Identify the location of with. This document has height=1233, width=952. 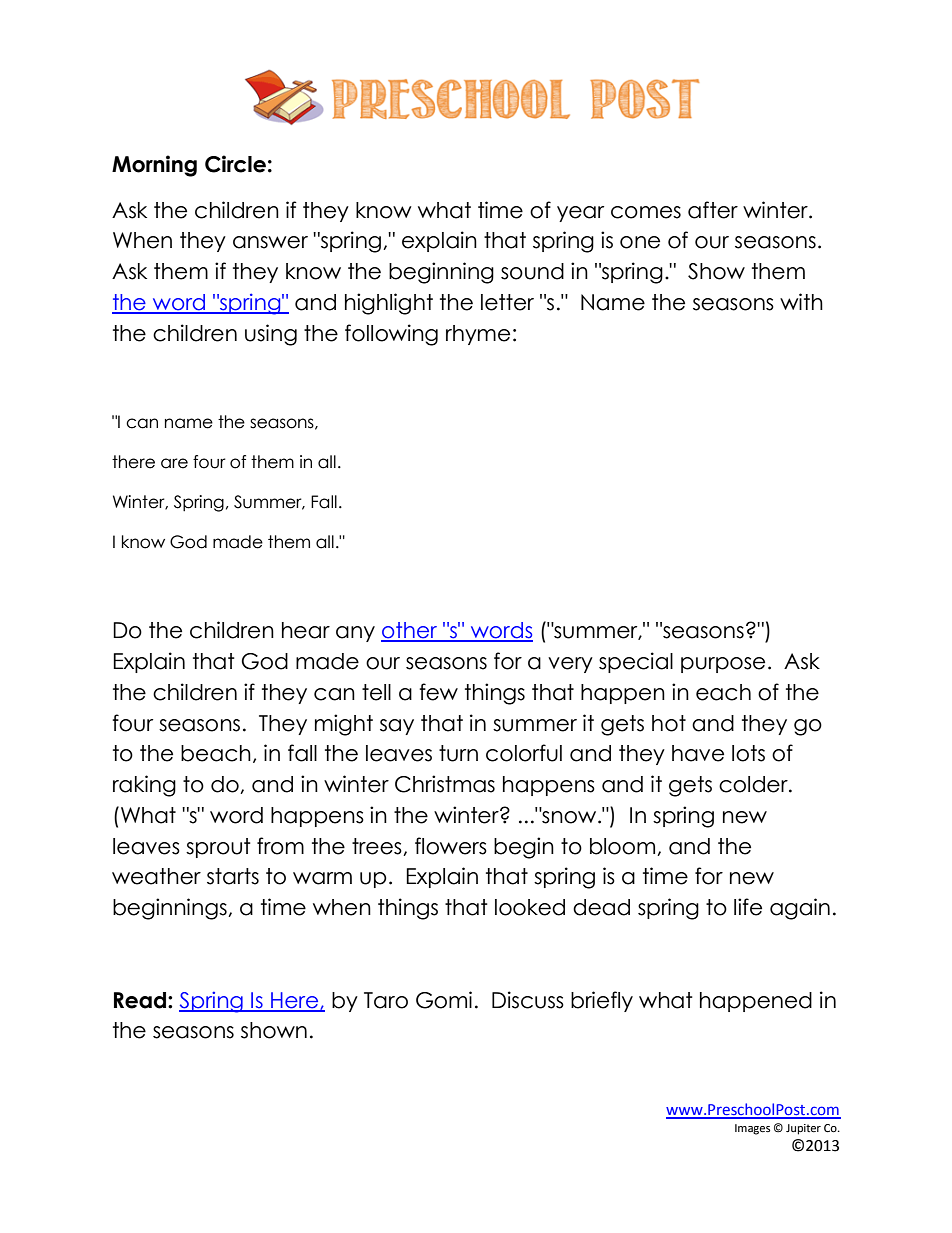
(801, 301).
